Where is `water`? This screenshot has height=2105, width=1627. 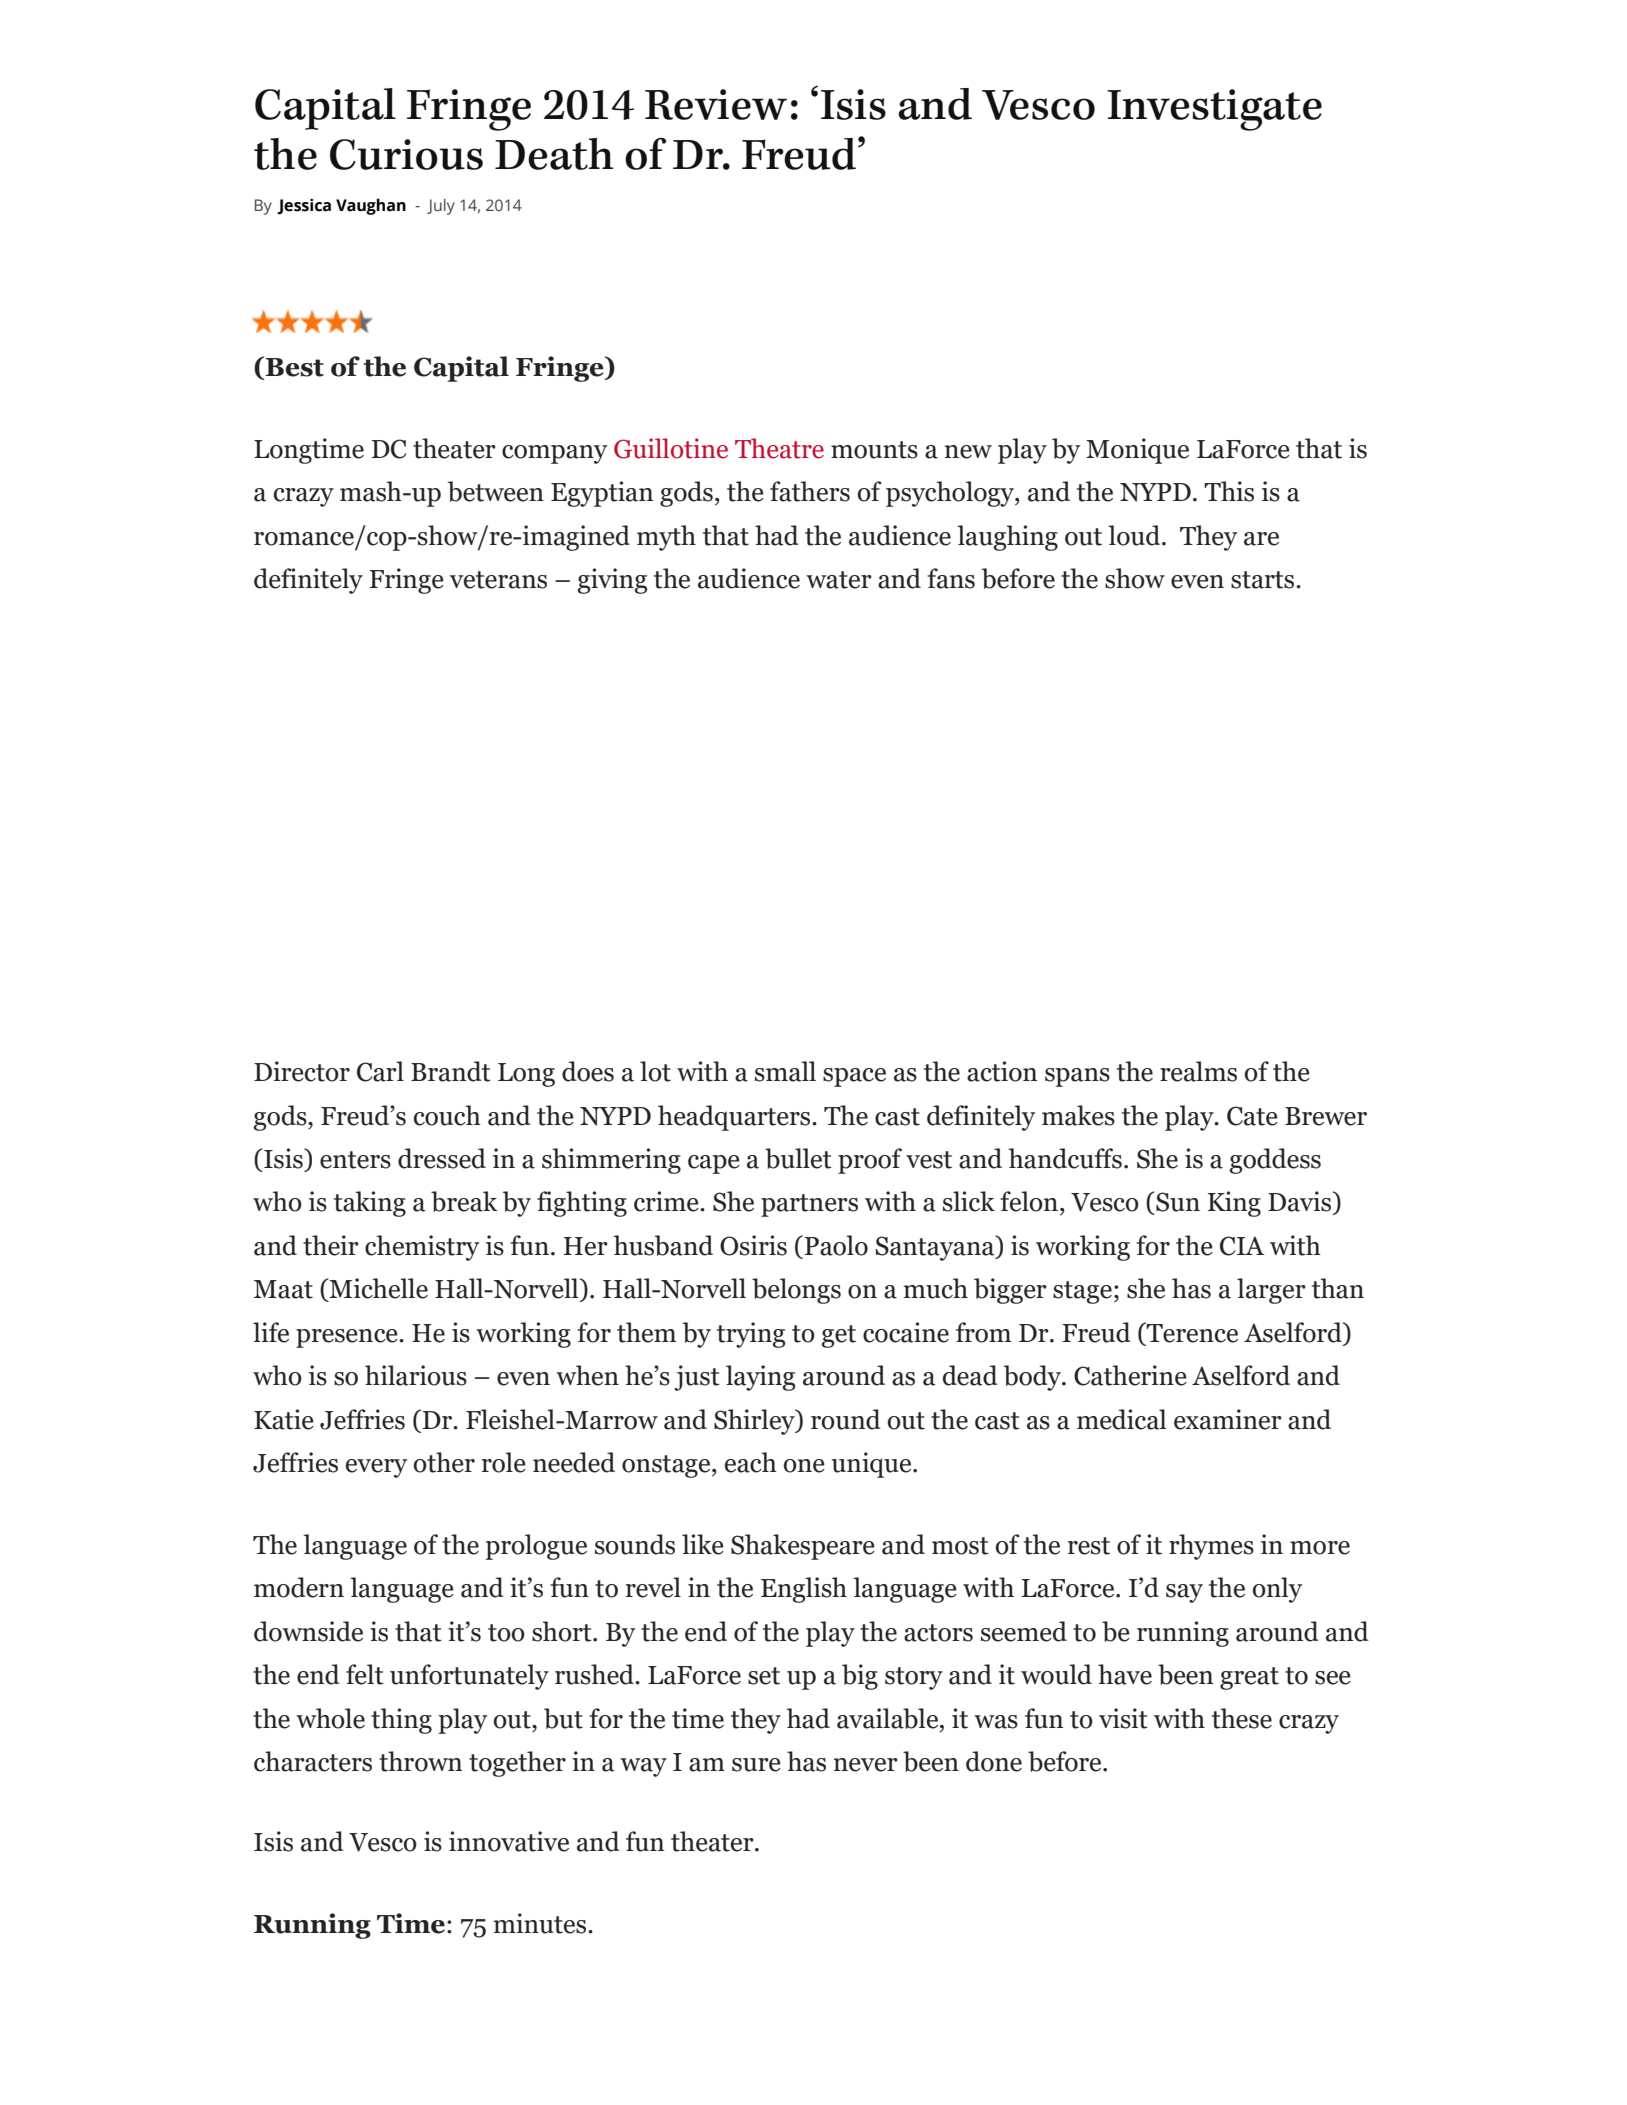 water is located at coordinates (839, 580).
